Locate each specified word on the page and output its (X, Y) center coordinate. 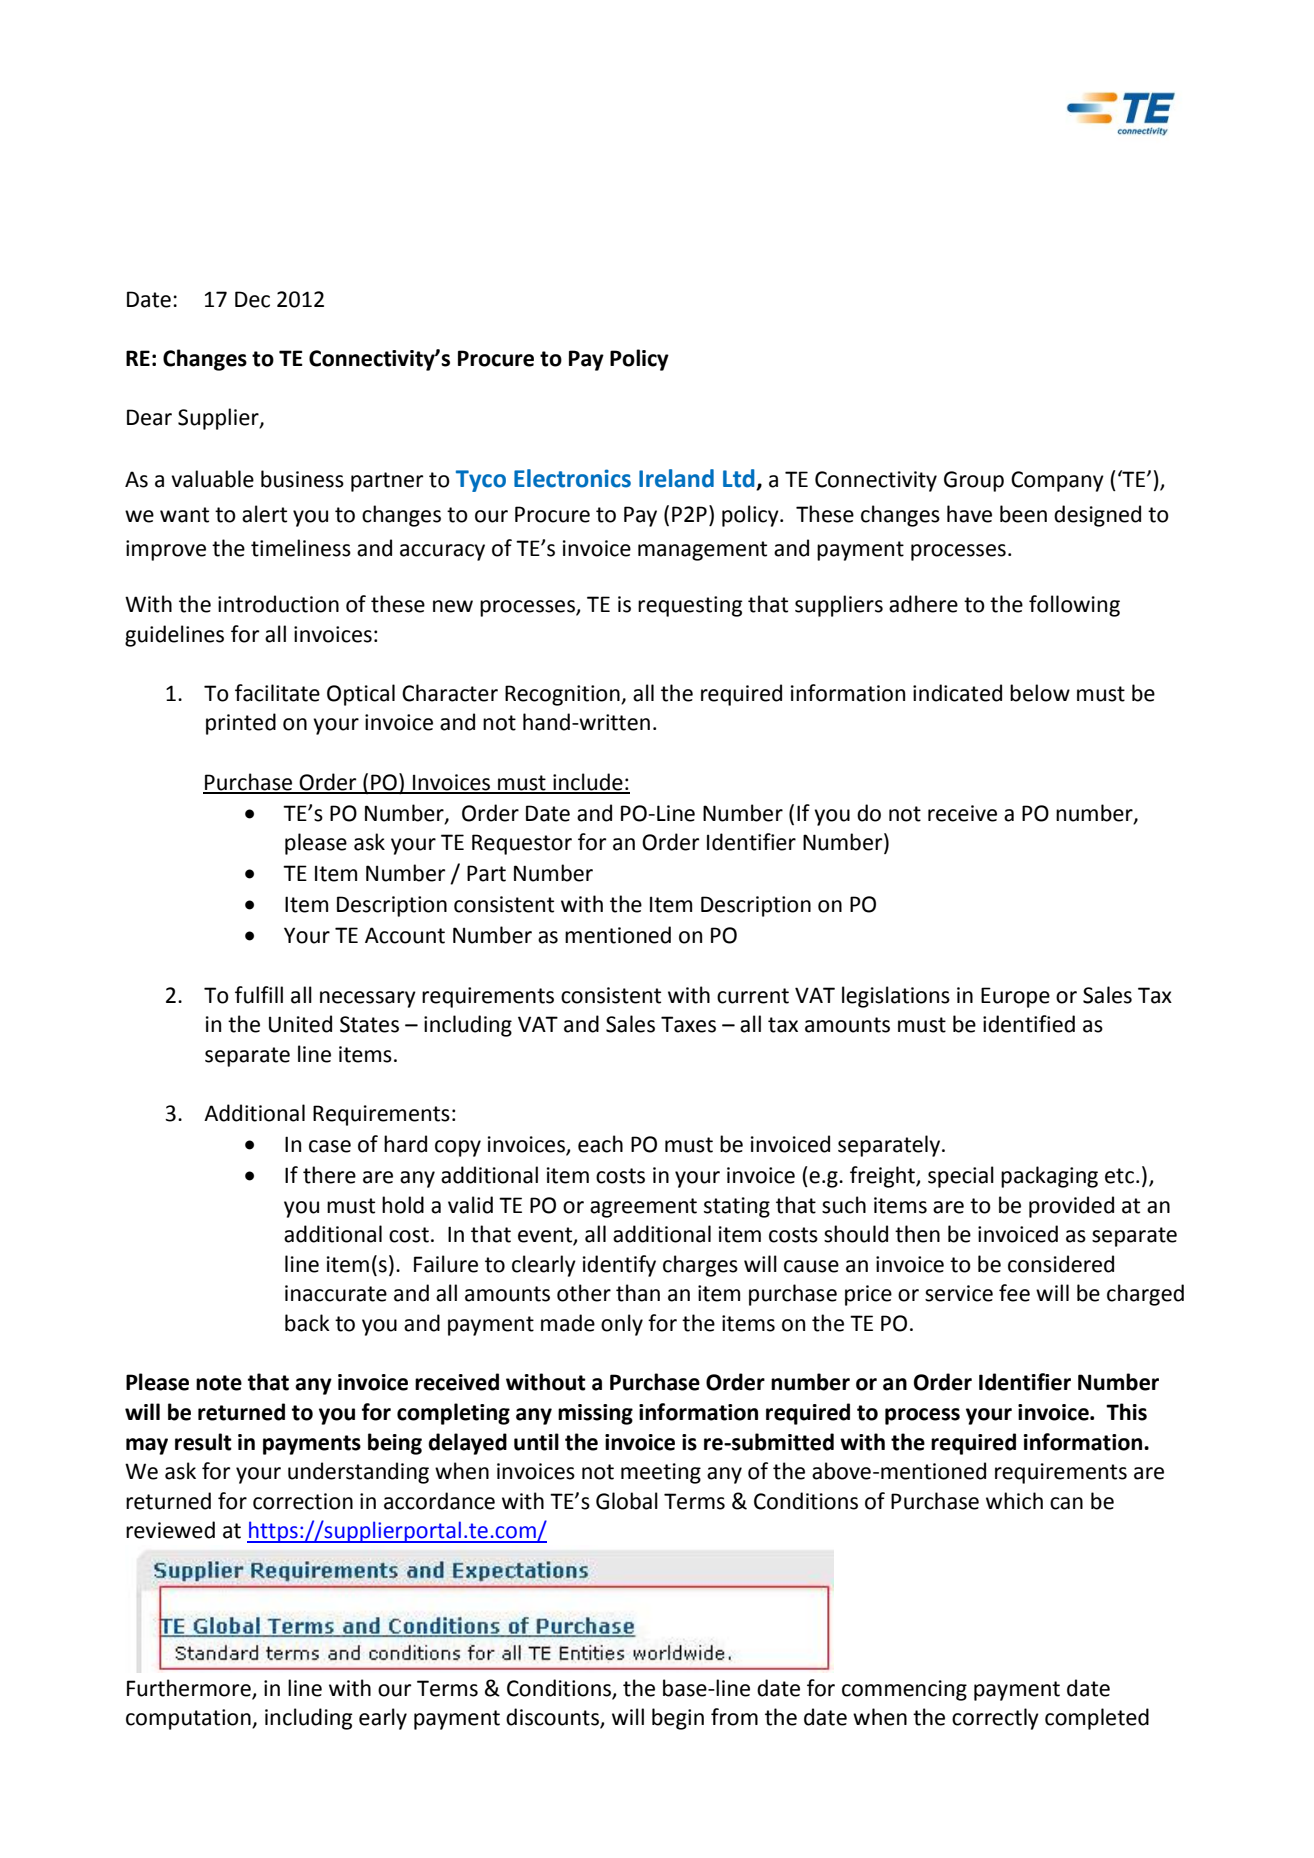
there (329, 1175)
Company (1057, 481)
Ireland (676, 478)
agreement (643, 1208)
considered (1061, 1264)
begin (678, 1719)
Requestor (522, 844)
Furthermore (190, 1689)
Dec (252, 299)
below (1040, 693)
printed (241, 724)
